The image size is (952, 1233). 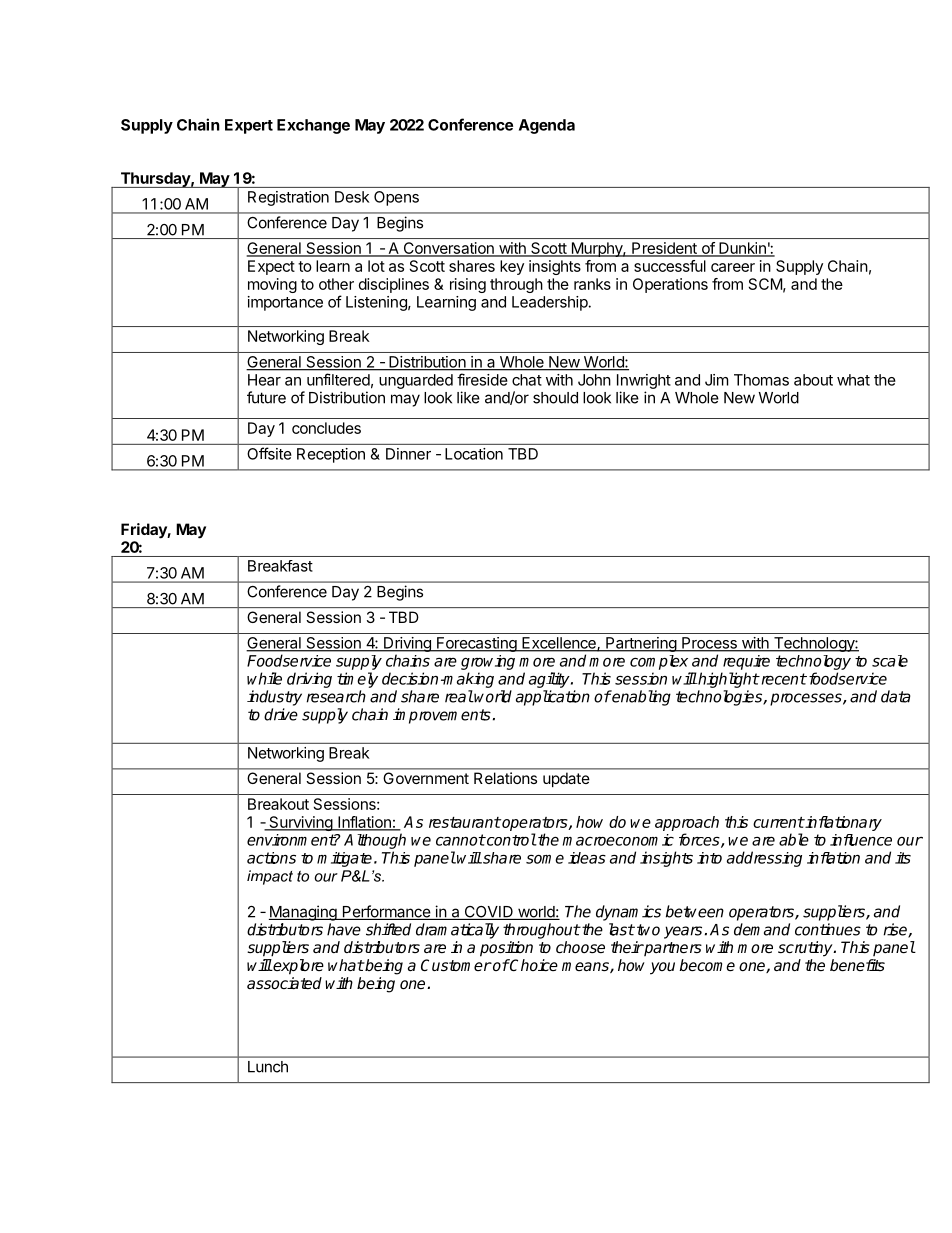 I want to click on Lunch, so click(x=268, y=1067).
